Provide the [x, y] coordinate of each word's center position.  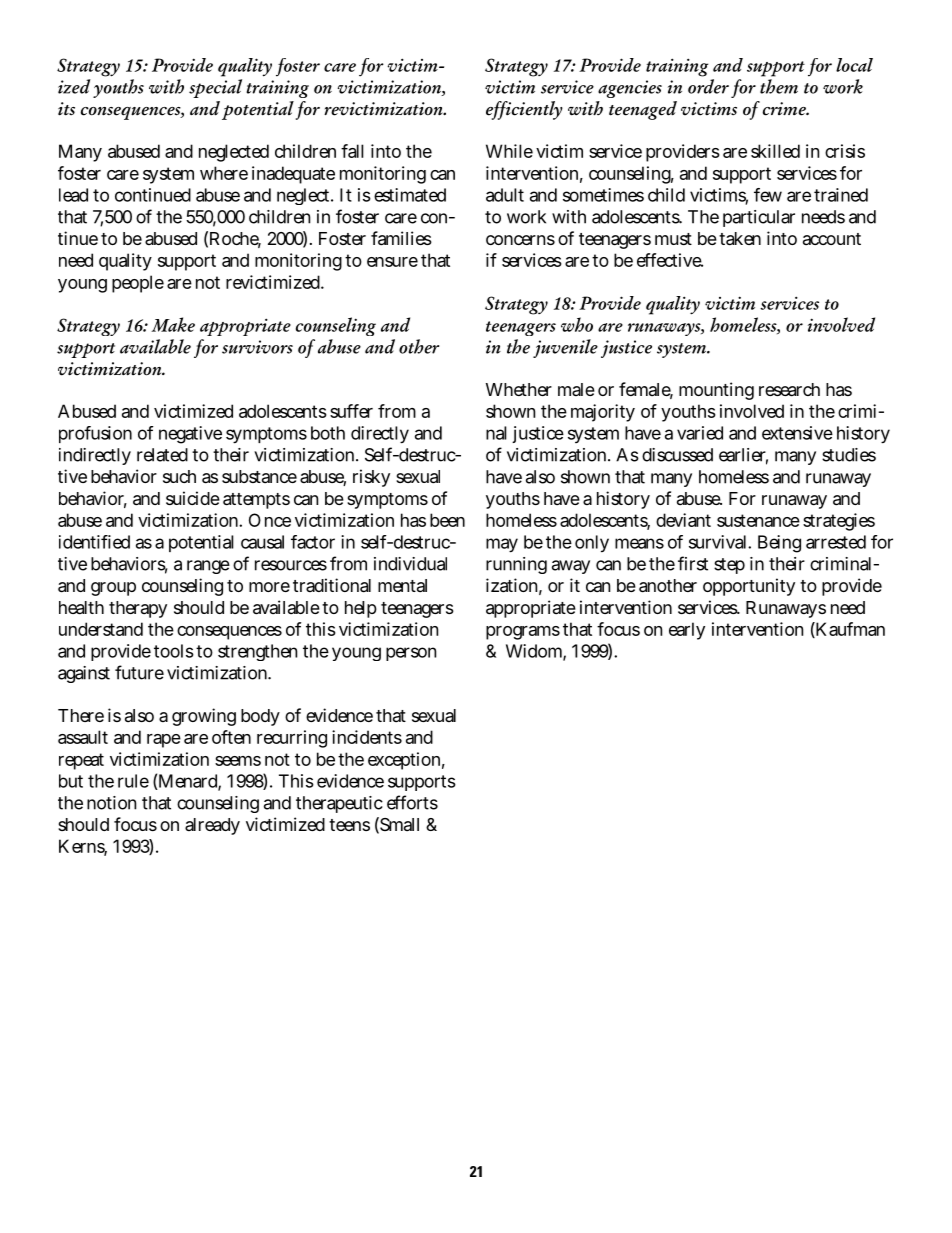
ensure [392, 262]
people [138, 284]
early [687, 631]
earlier [743, 456]
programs [523, 633]
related [162, 455]
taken [740, 239]
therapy [138, 609]
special [215, 88]
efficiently [524, 110]
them [779, 86]
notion [111, 803]
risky [371, 478]
